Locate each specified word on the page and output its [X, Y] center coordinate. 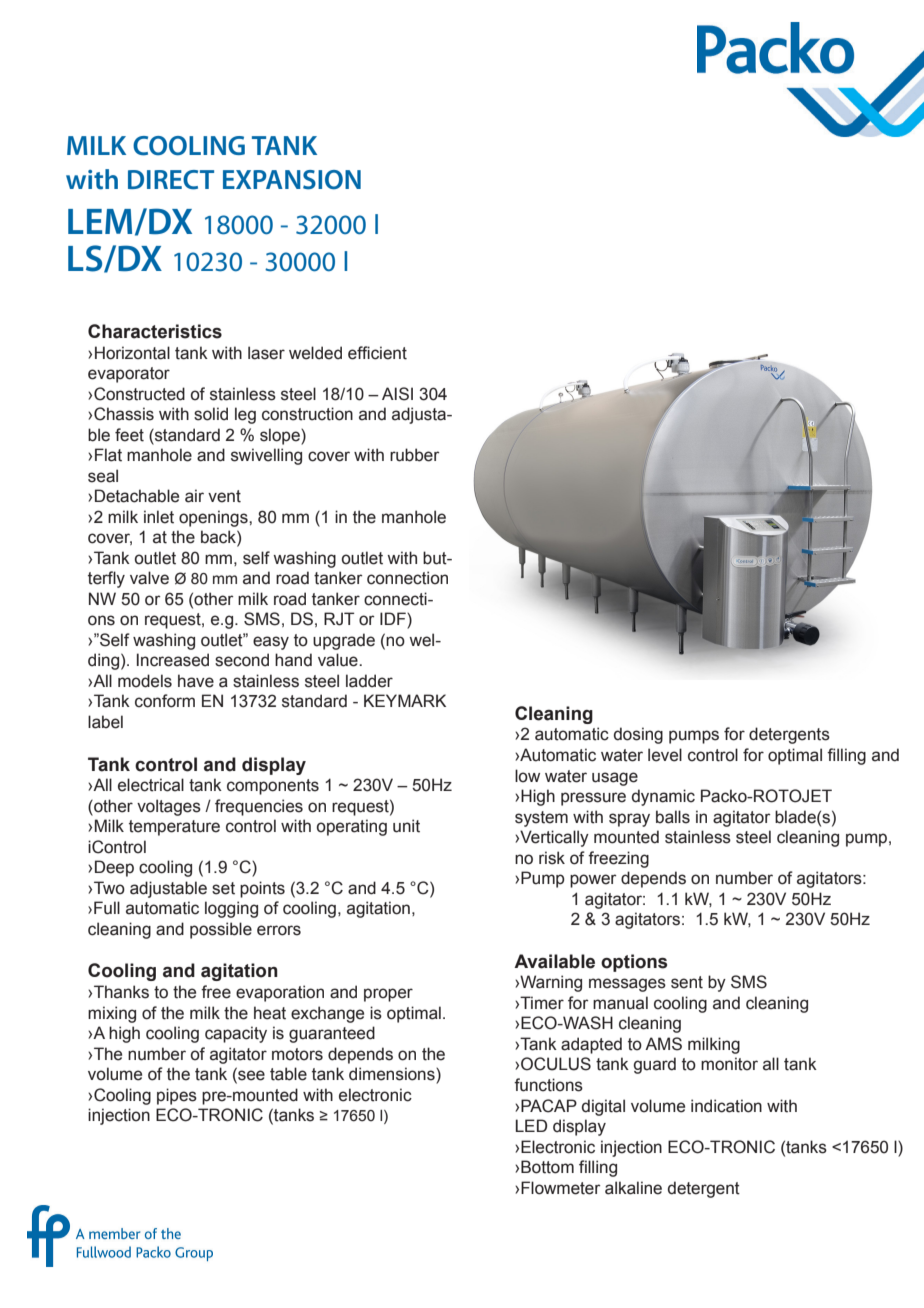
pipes [177, 1096]
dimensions [393, 1074]
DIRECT [171, 180]
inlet [159, 517]
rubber [415, 455]
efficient [377, 353]
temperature [174, 828]
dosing [638, 735]
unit [406, 826]
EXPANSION [292, 180]
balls [673, 817]
